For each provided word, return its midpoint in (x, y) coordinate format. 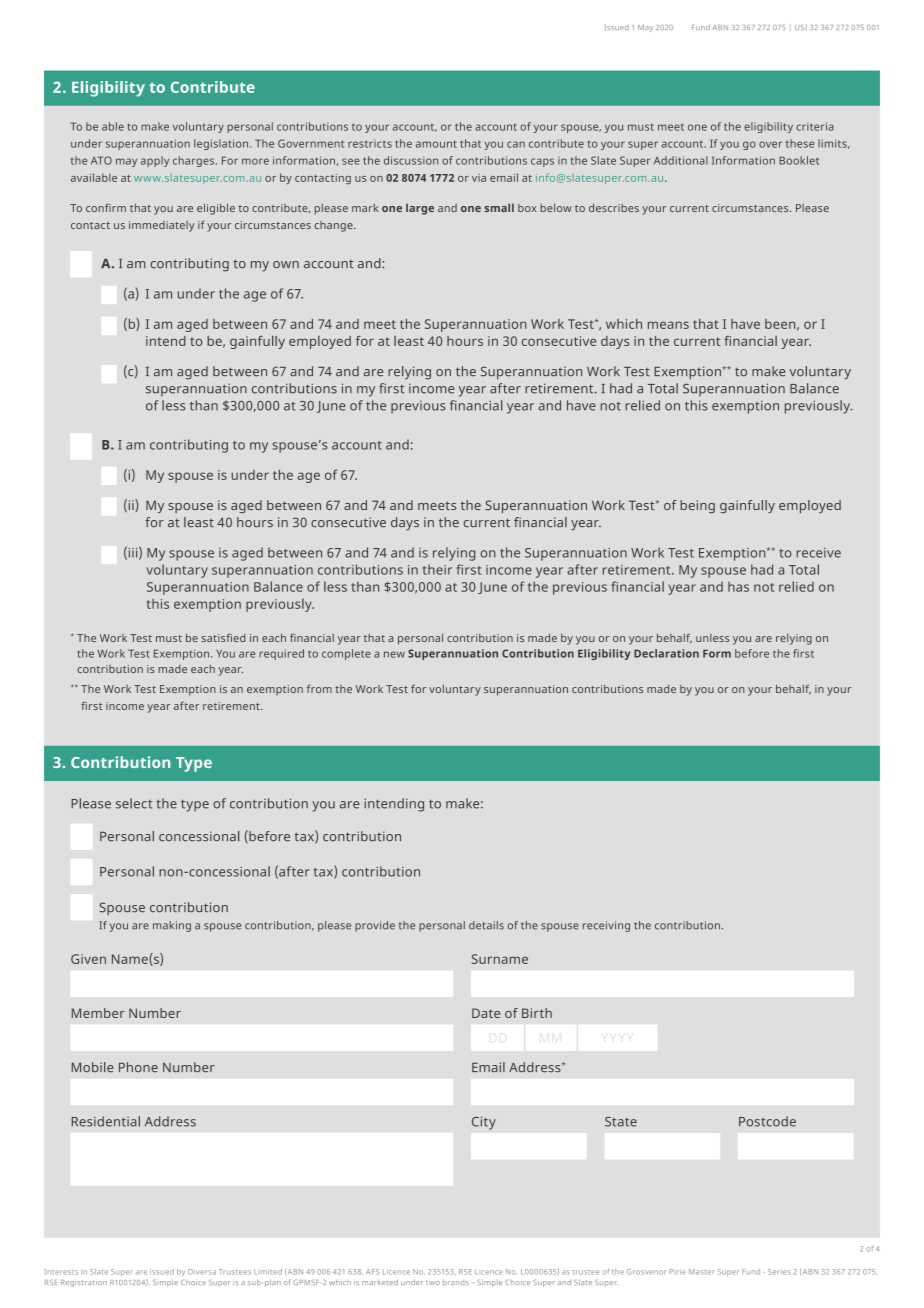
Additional (681, 160)
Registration (84, 1283)
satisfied (223, 637)
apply (155, 161)
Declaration (666, 653)
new (394, 654)
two (433, 1283)
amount (436, 144)
